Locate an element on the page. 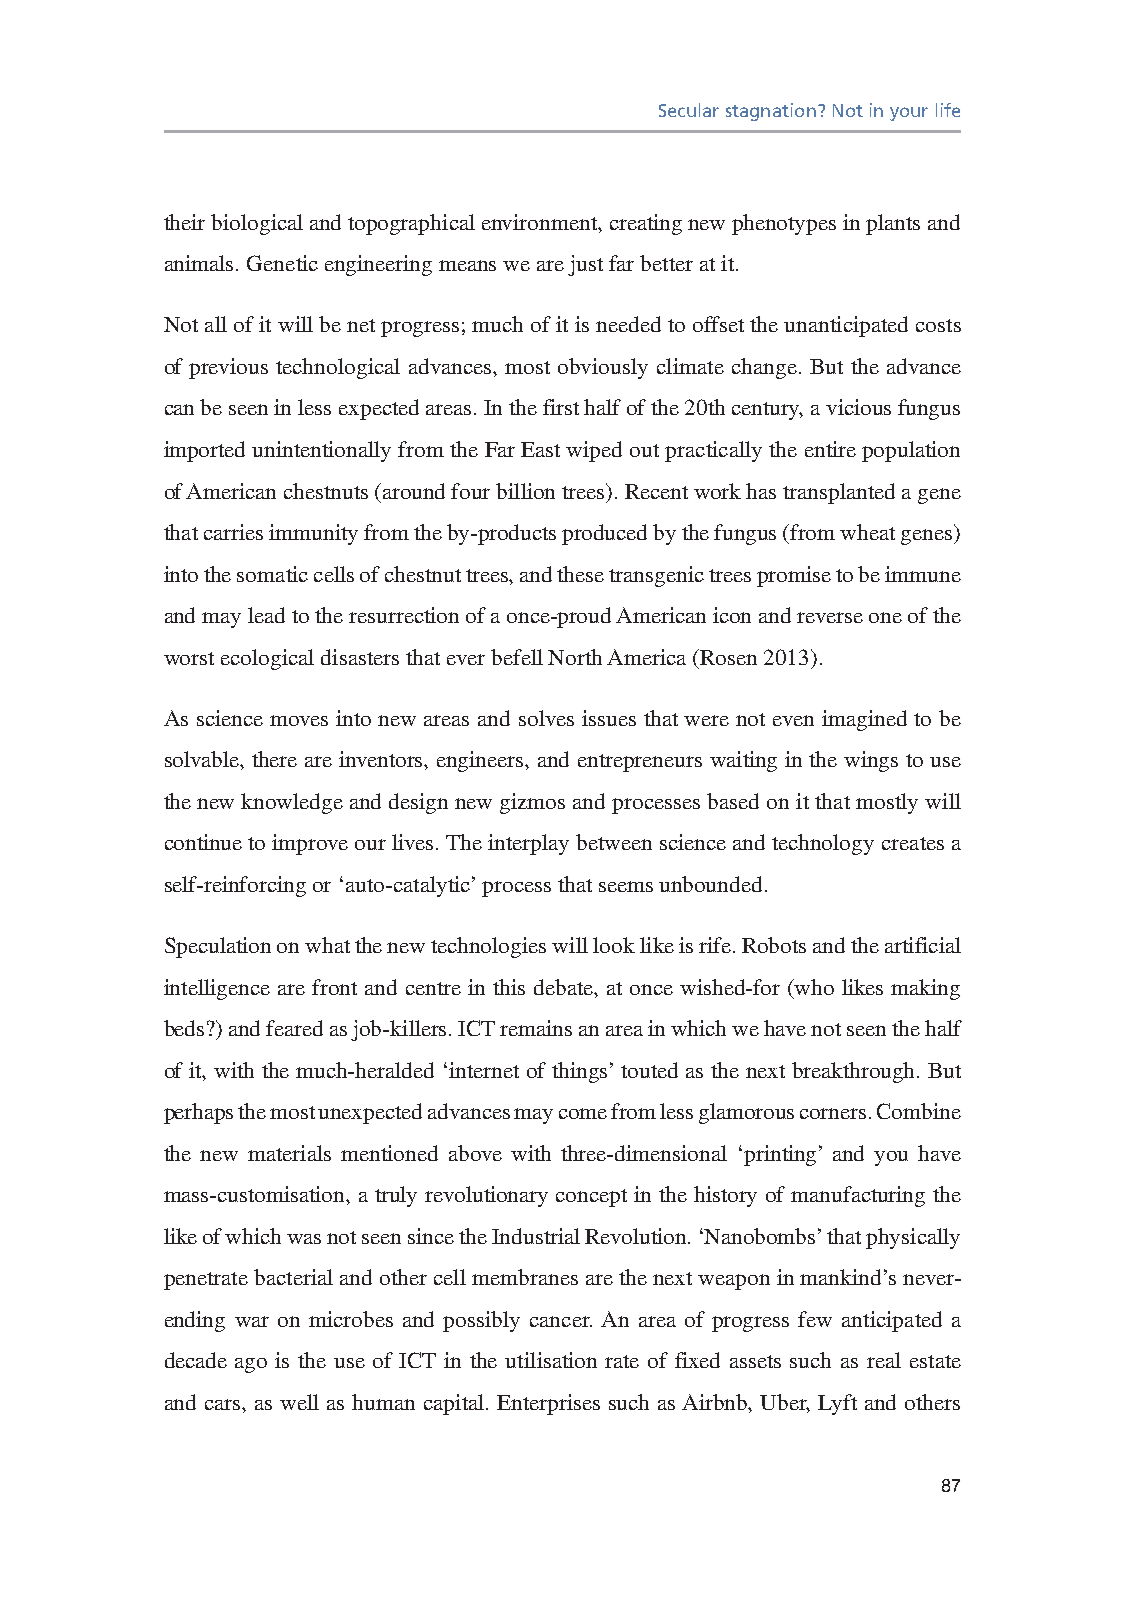 This page has width=1125, height=1609. there is located at coordinates (274, 759).
